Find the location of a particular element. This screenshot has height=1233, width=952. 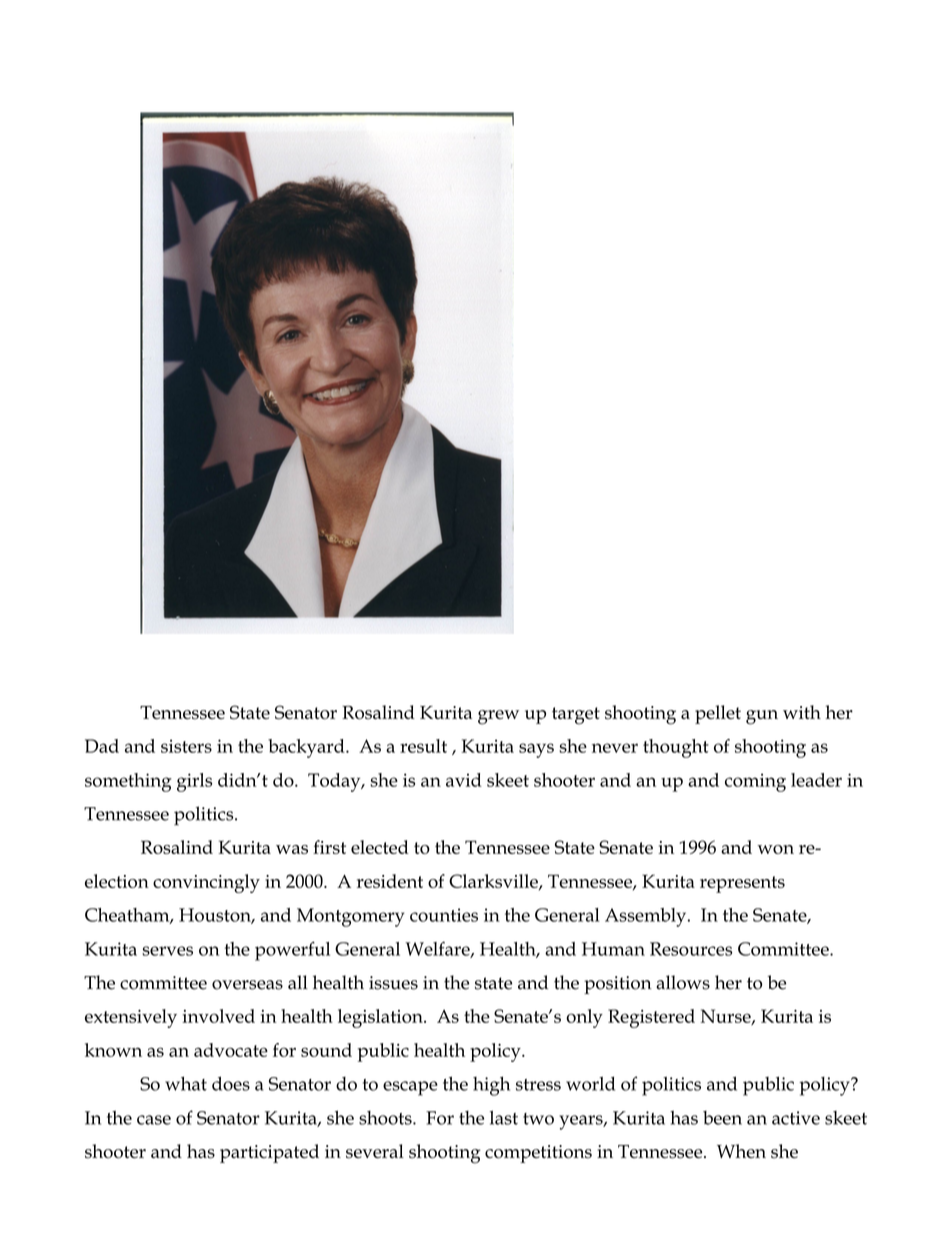

involved is located at coordinates (218, 1016).
